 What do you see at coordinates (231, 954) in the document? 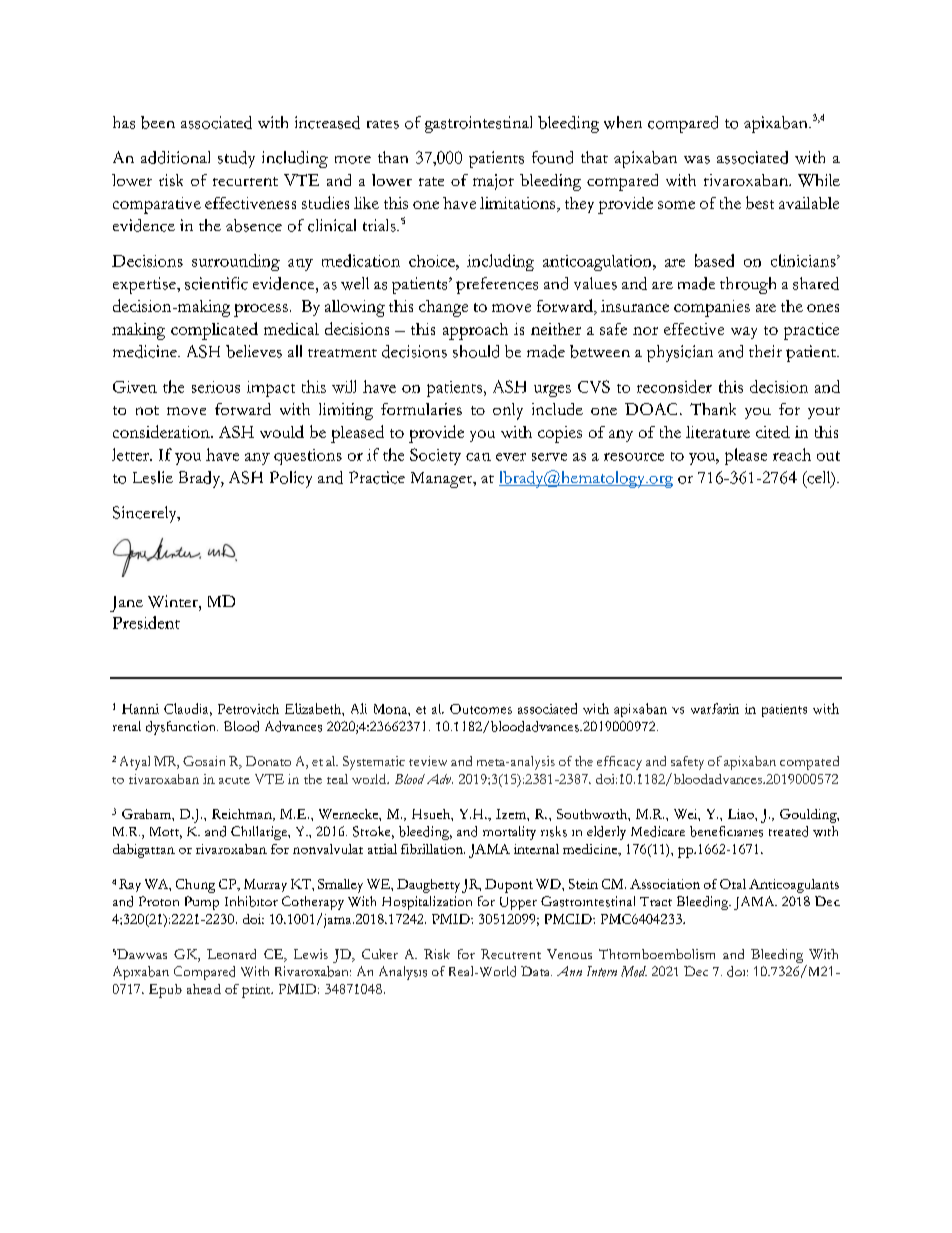
I see `Leonard` at bounding box center [231, 954].
